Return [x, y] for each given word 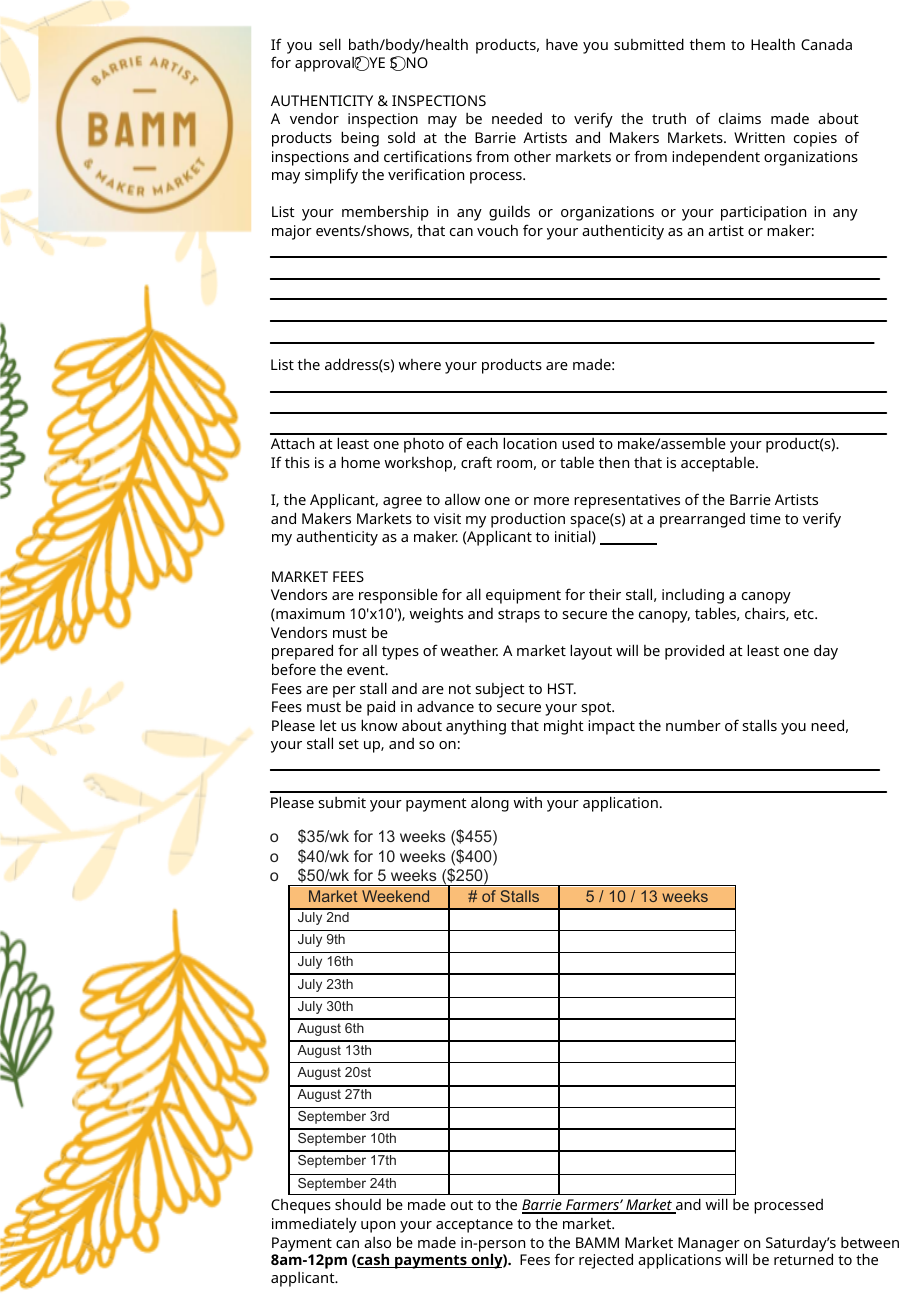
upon [378, 1227]
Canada [826, 44]
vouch [497, 230]
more [551, 501]
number [693, 725]
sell [330, 44]
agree [402, 503]
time [765, 518]
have [562, 44]
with [528, 802]
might [564, 727]
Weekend [395, 896]
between [870, 1242]
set [349, 744]
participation [763, 213]
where [420, 364]
